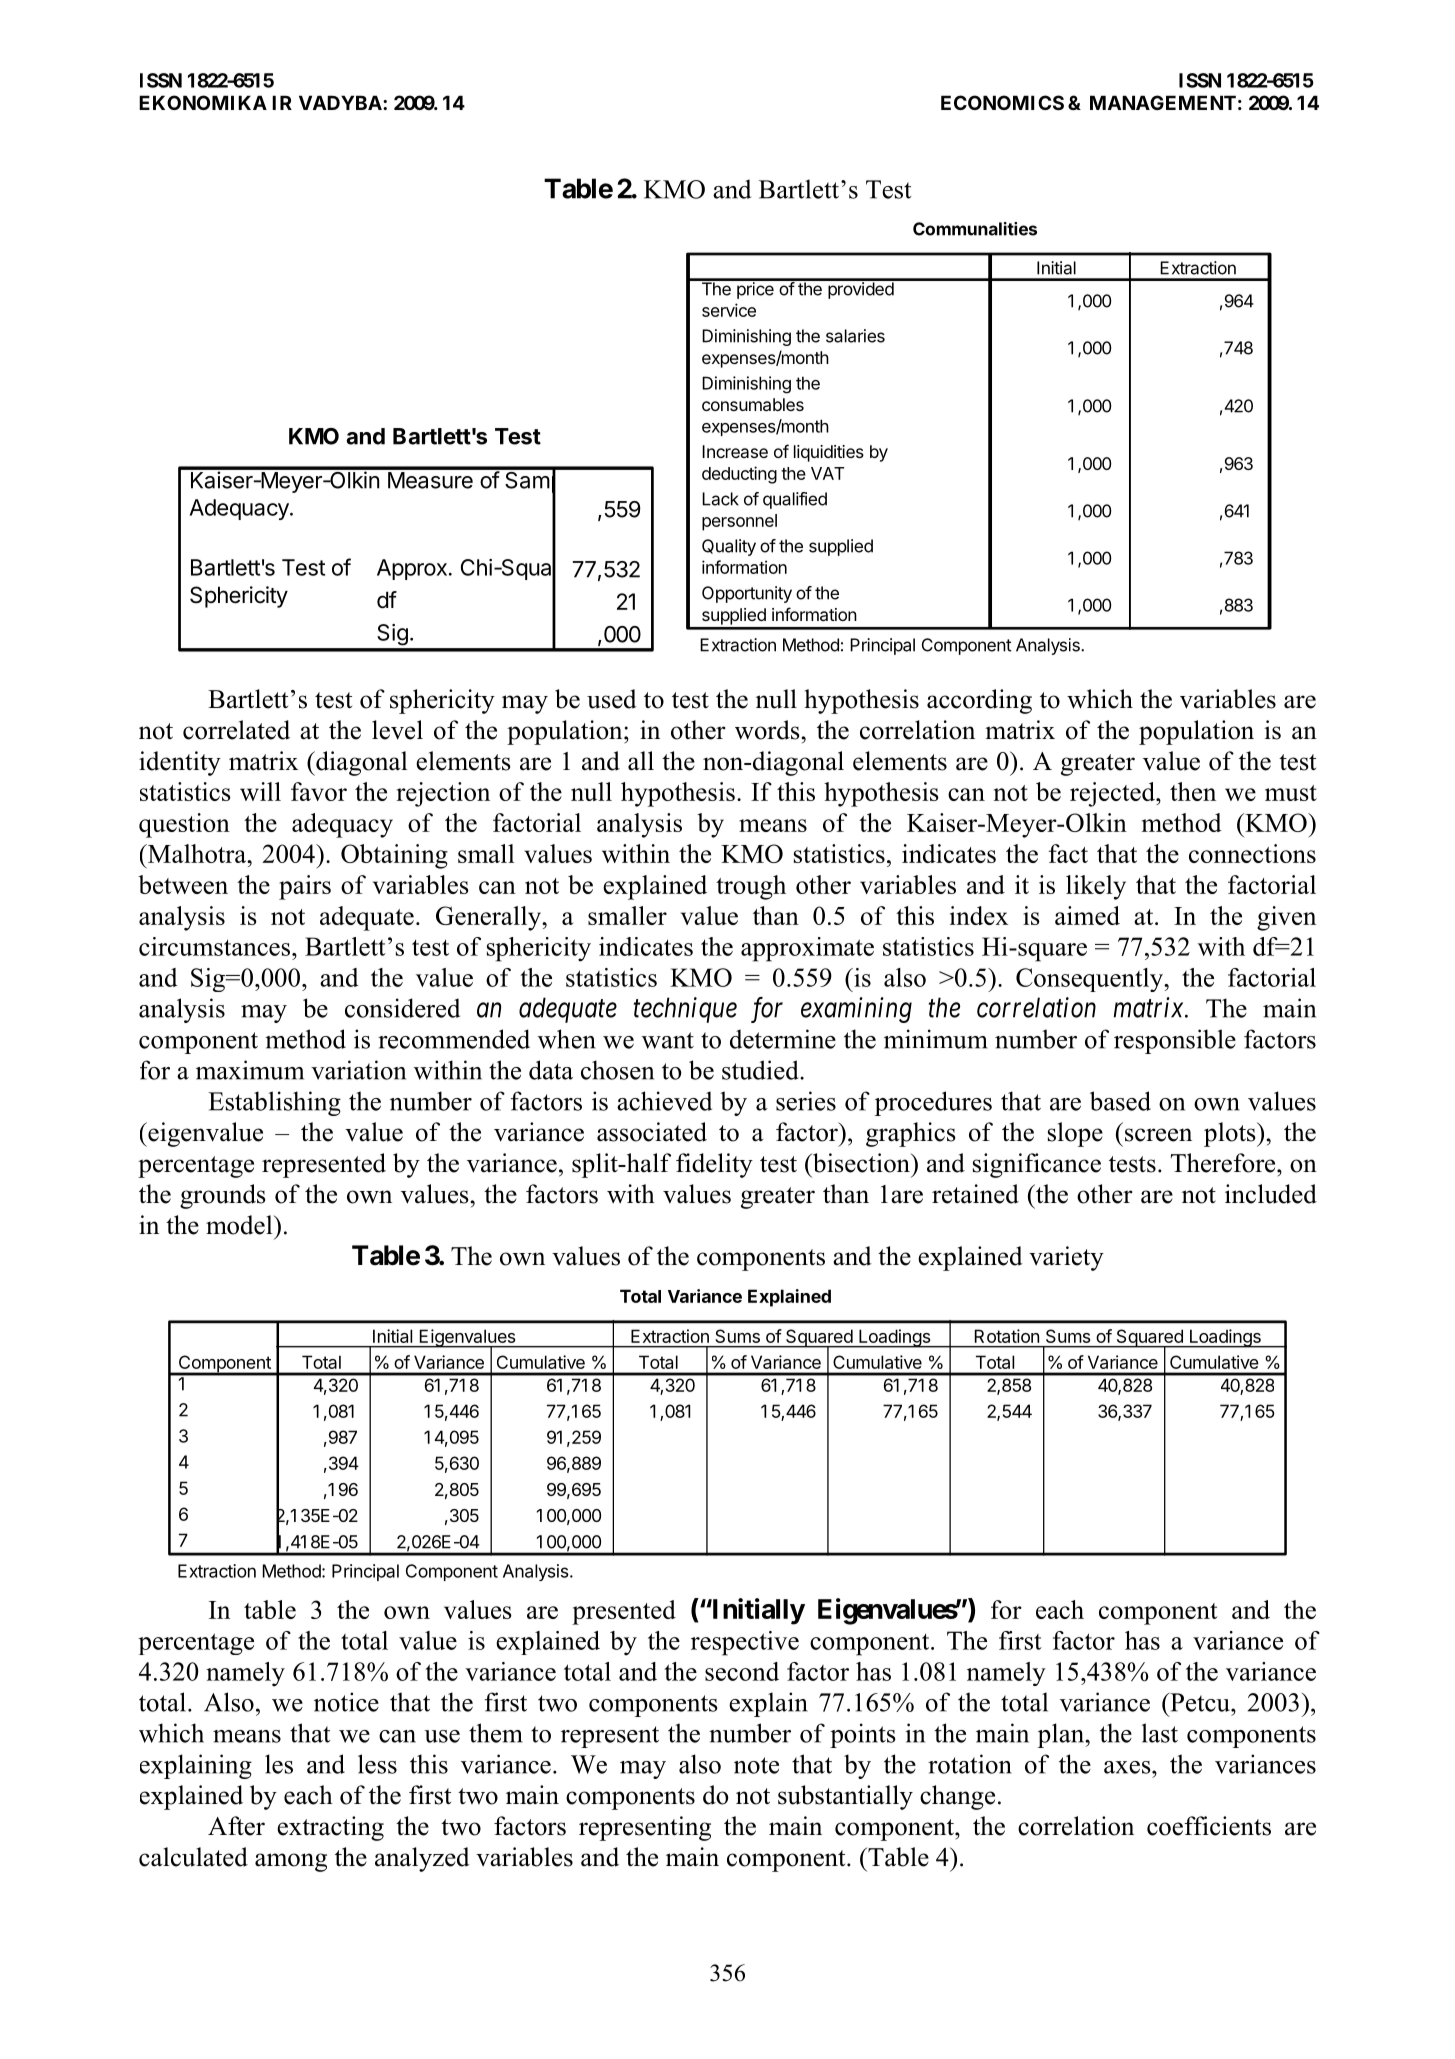 The height and width of the image is (2059, 1455). I want to click on salaries, so click(855, 336).
